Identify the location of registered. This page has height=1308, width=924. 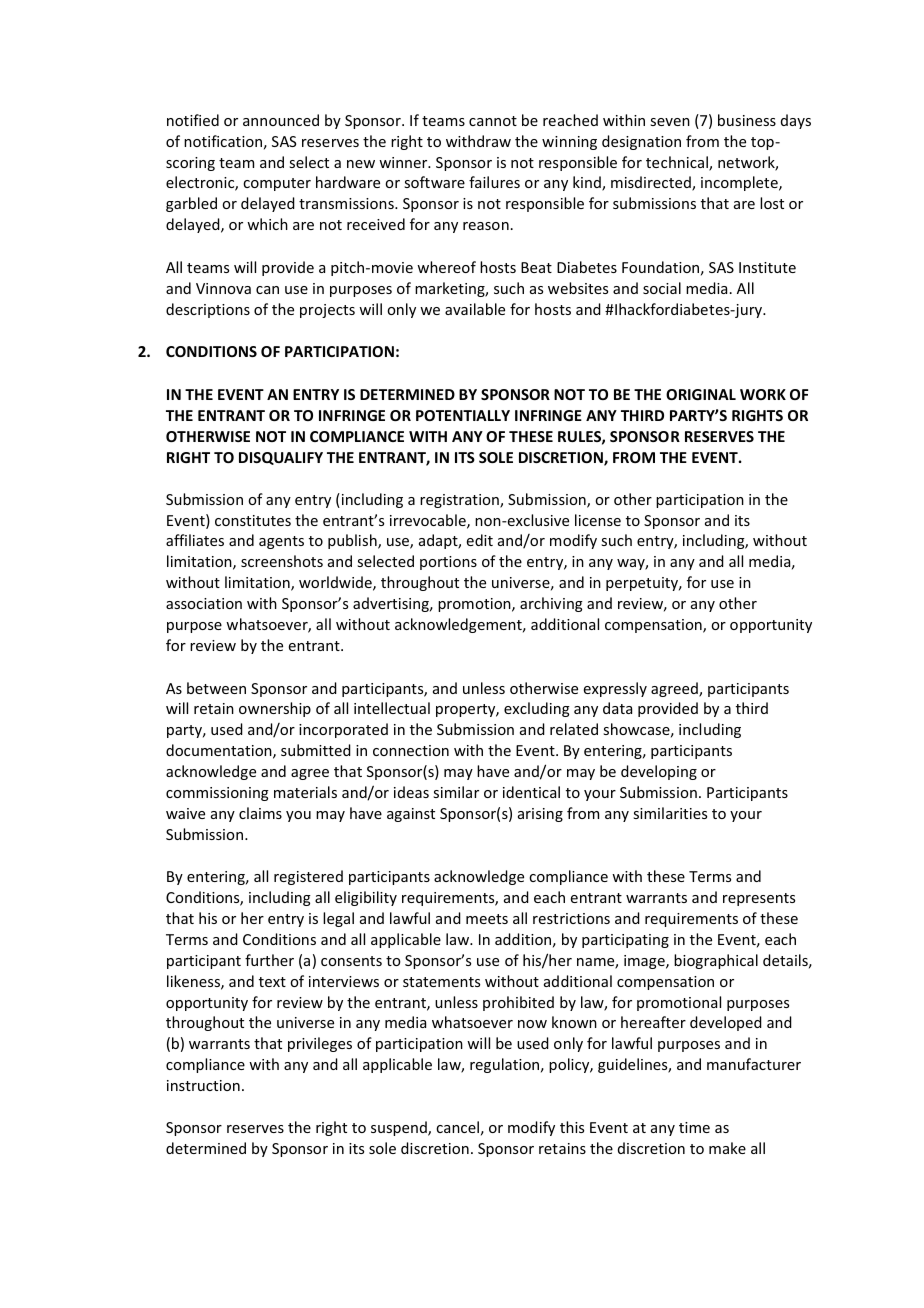
(308, 877).
